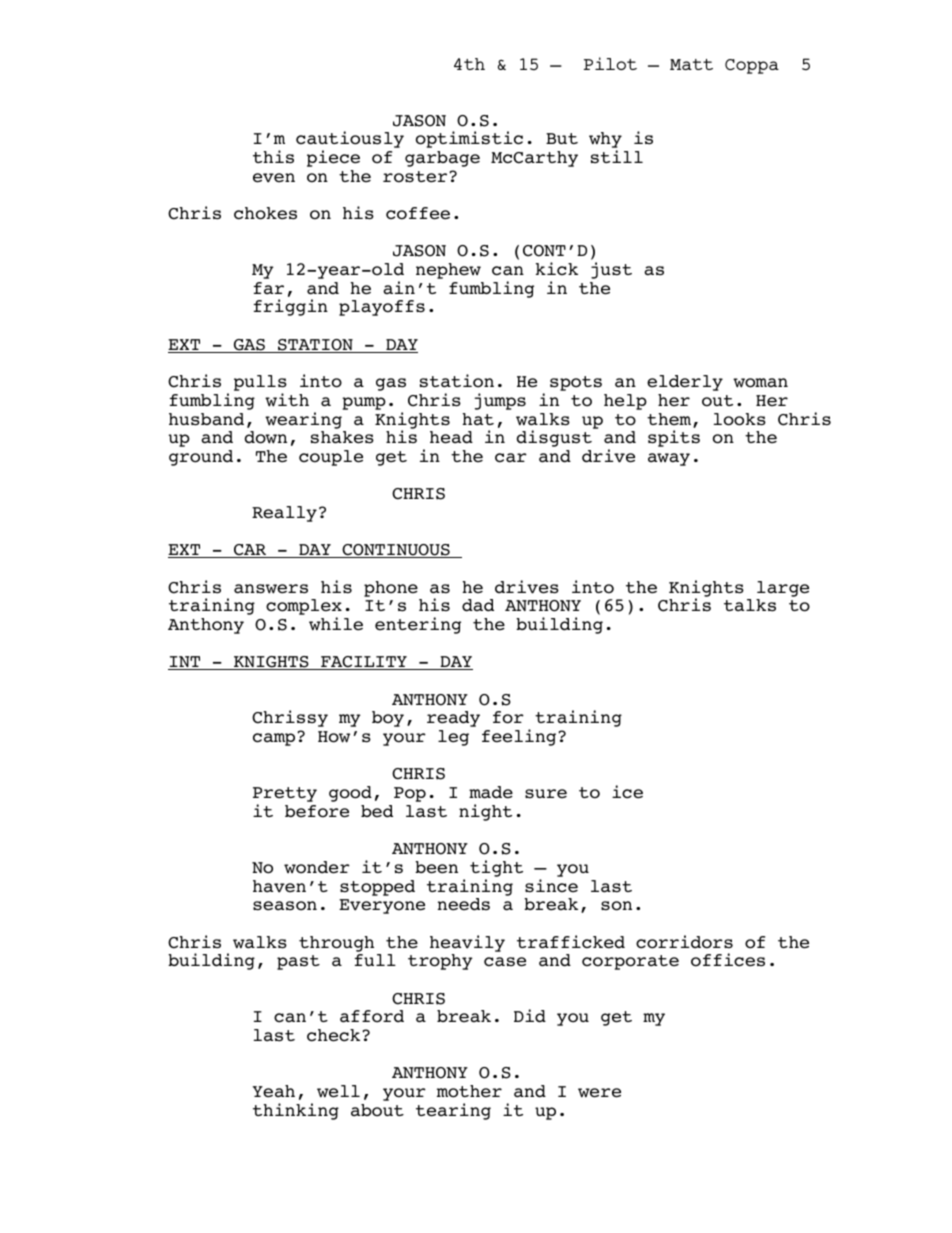  I want to click on jumps, so click(500, 401).
